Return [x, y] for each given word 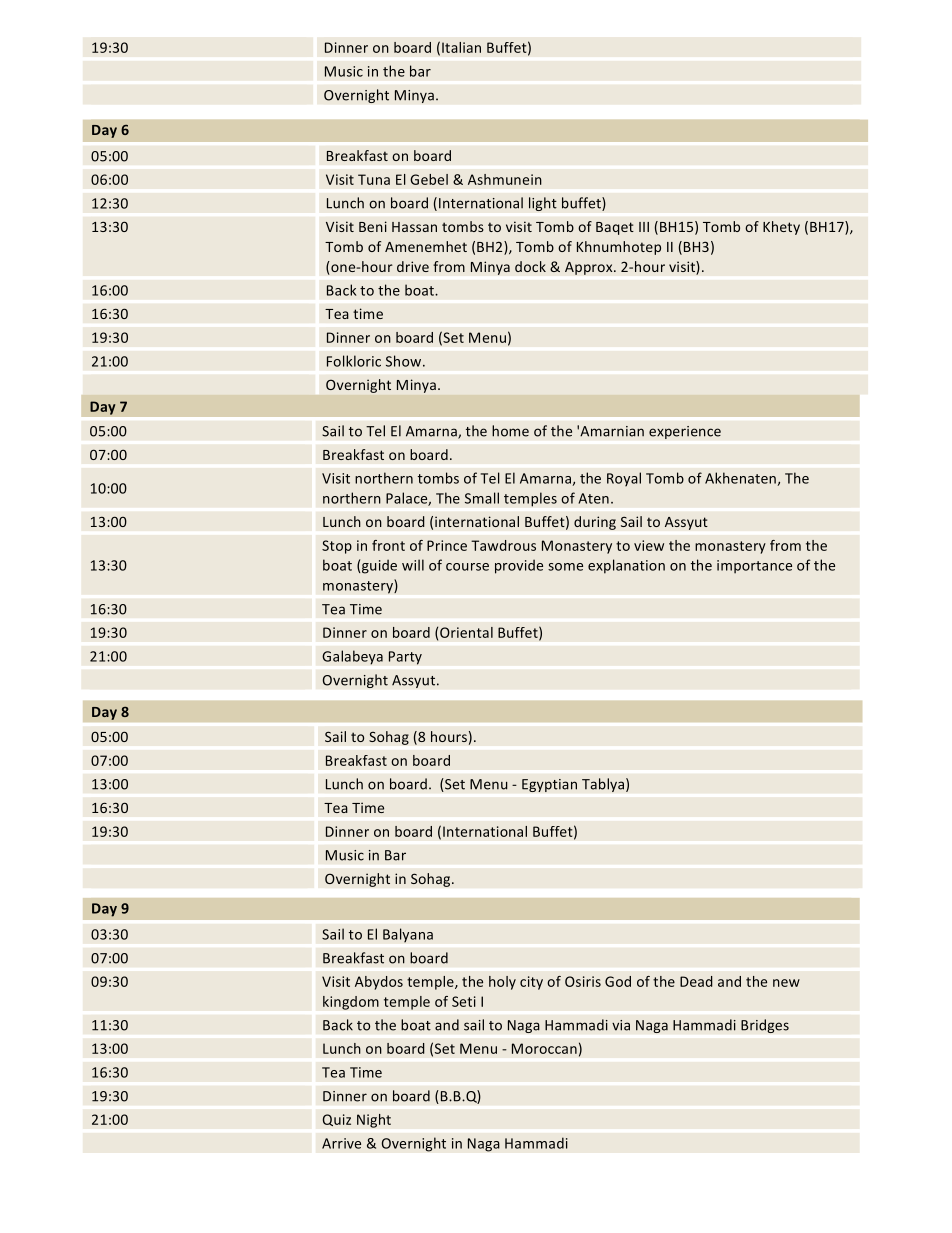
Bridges [765, 1026]
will [413, 565]
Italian [461, 47]
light [543, 204]
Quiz [336, 1120]
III [644, 227]
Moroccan [544, 1048]
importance [754, 567]
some [565, 567]
